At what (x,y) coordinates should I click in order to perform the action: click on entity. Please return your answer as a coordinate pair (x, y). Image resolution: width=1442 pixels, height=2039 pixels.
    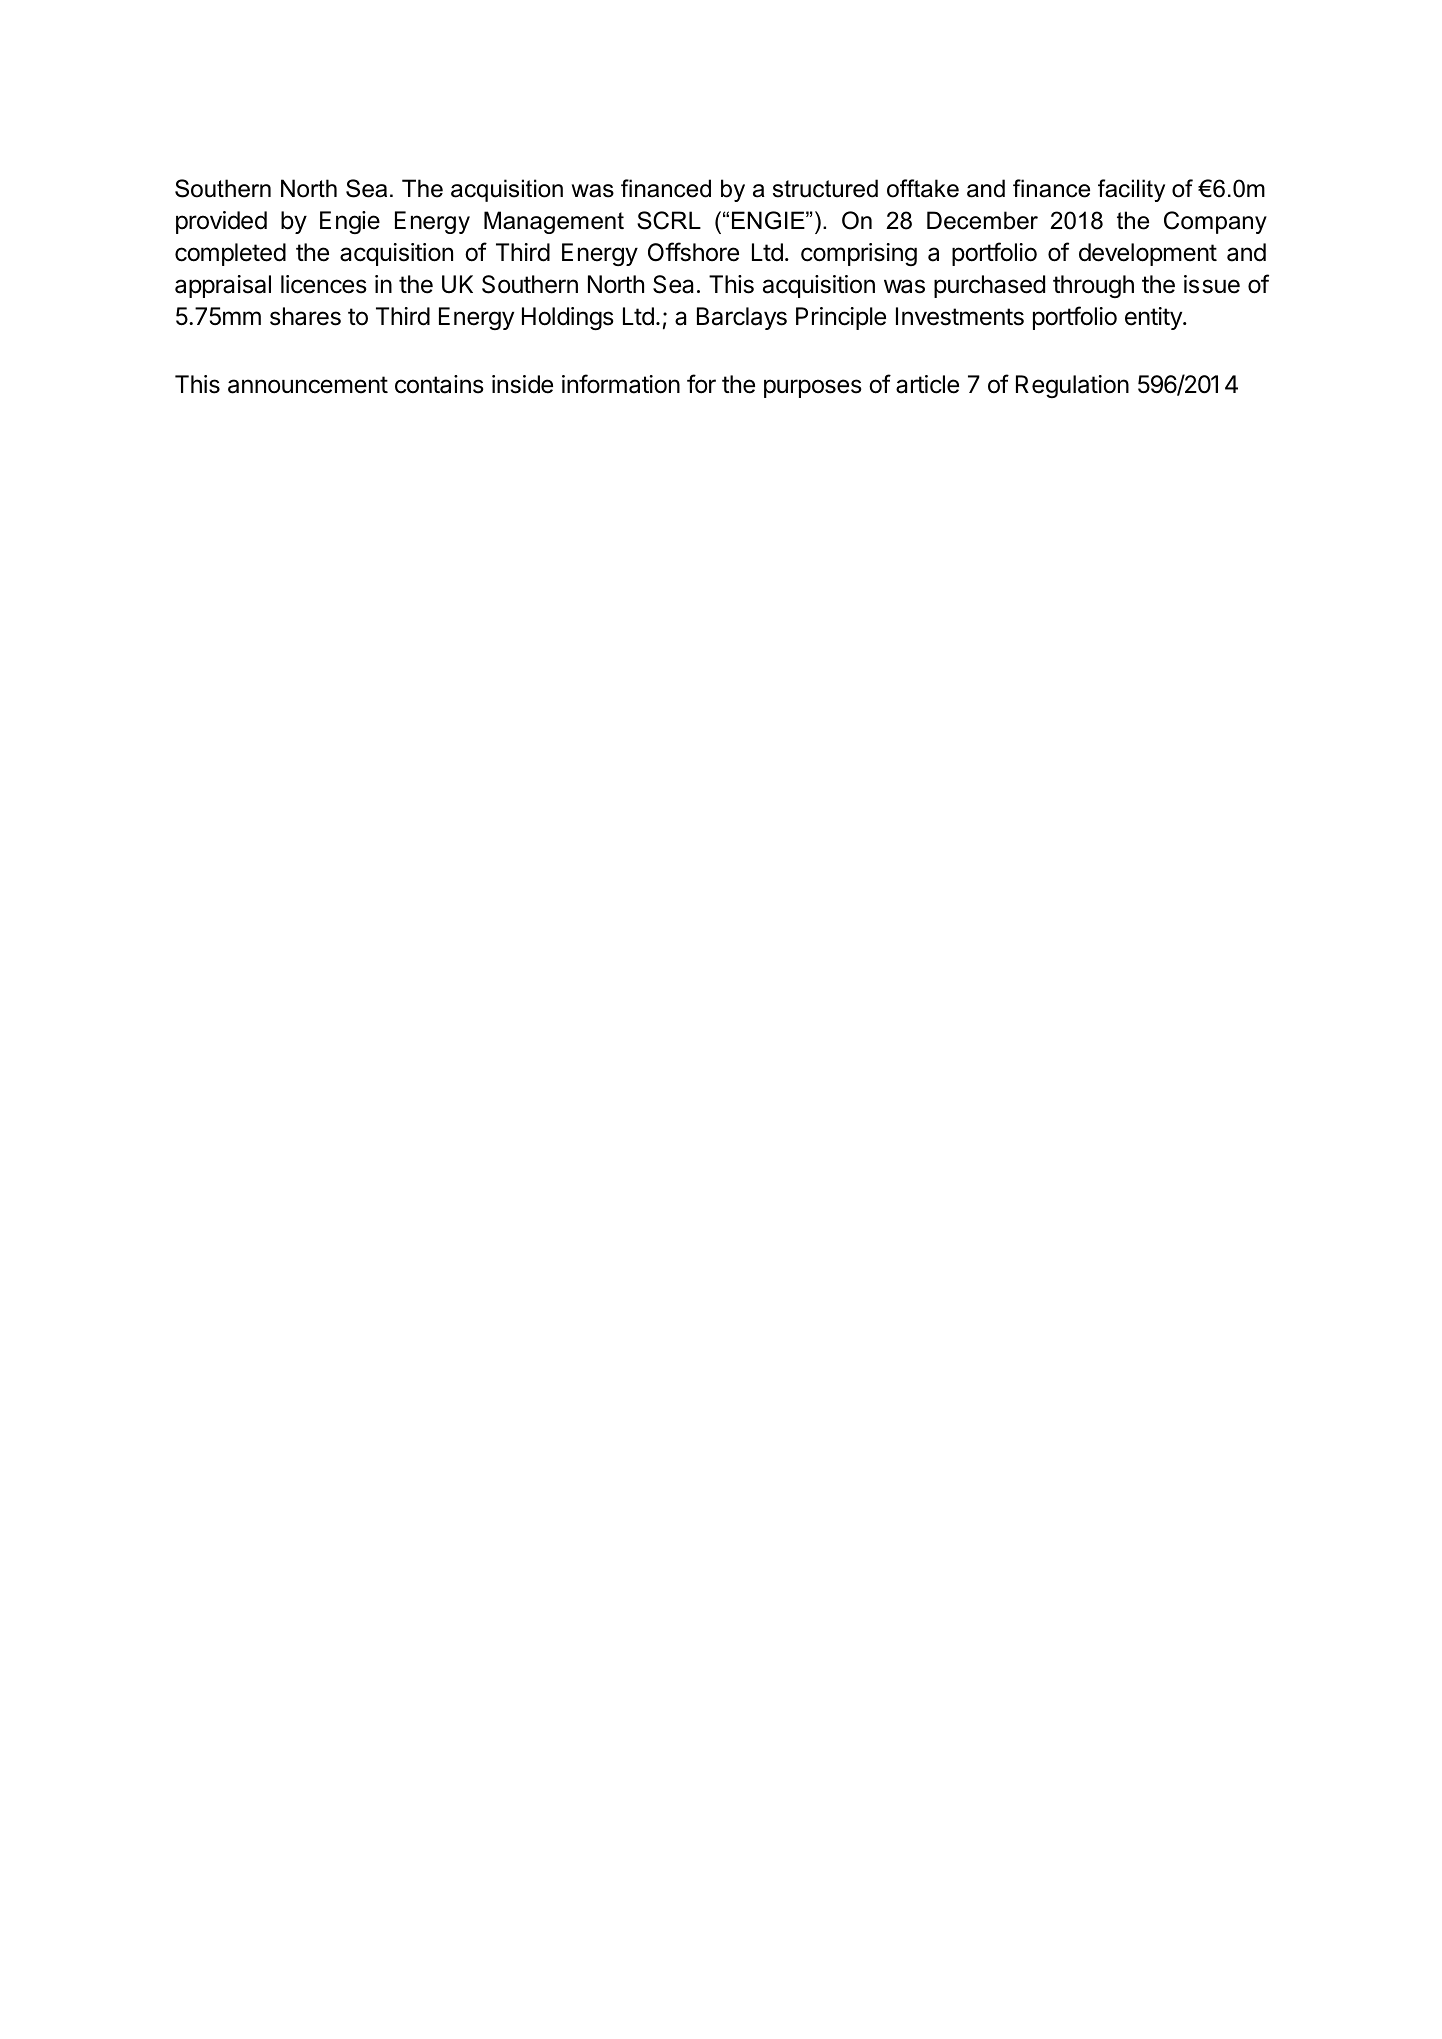
    Looking at the image, I should click on (1154, 318).
